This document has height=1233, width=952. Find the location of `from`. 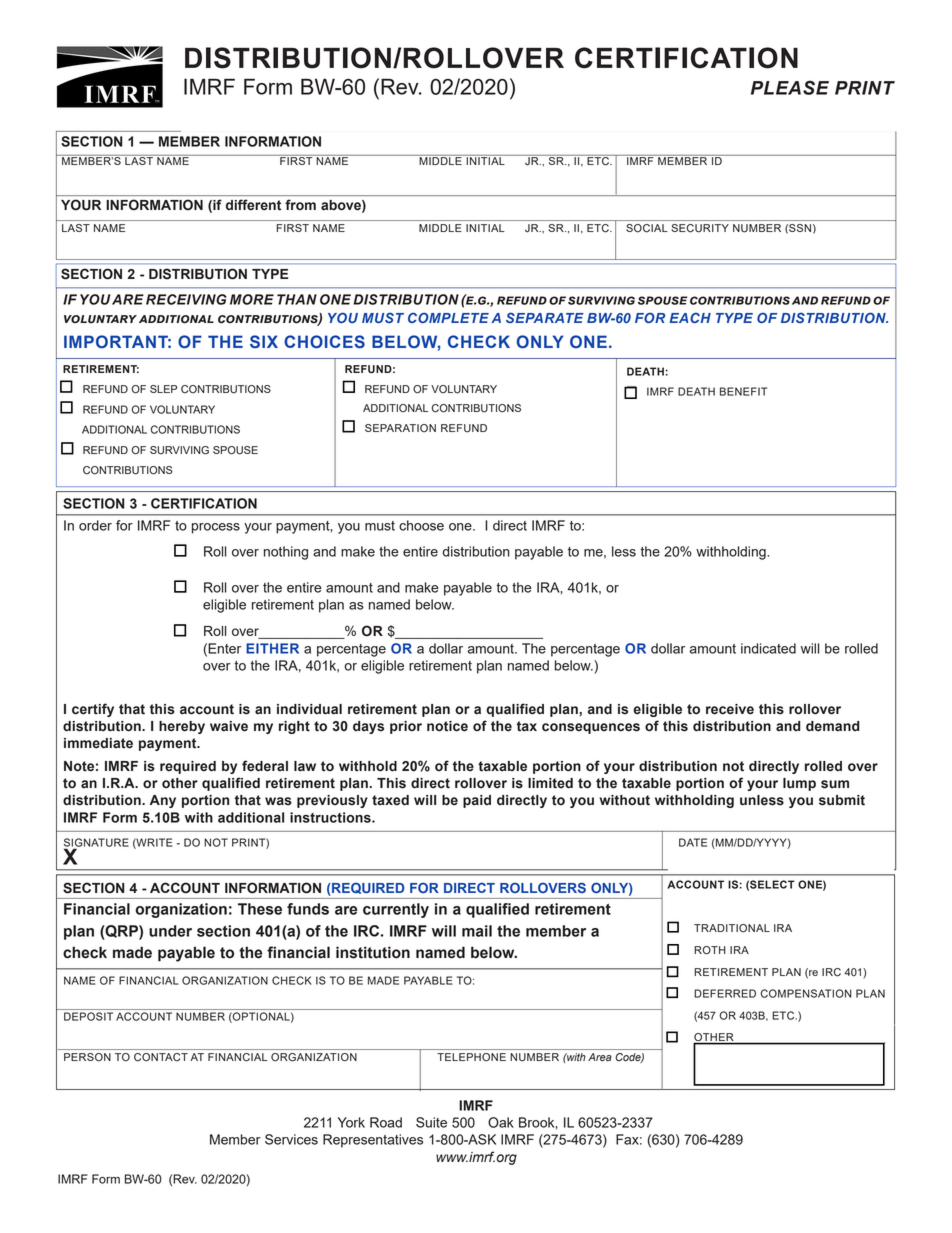

from is located at coordinates (300, 204).
